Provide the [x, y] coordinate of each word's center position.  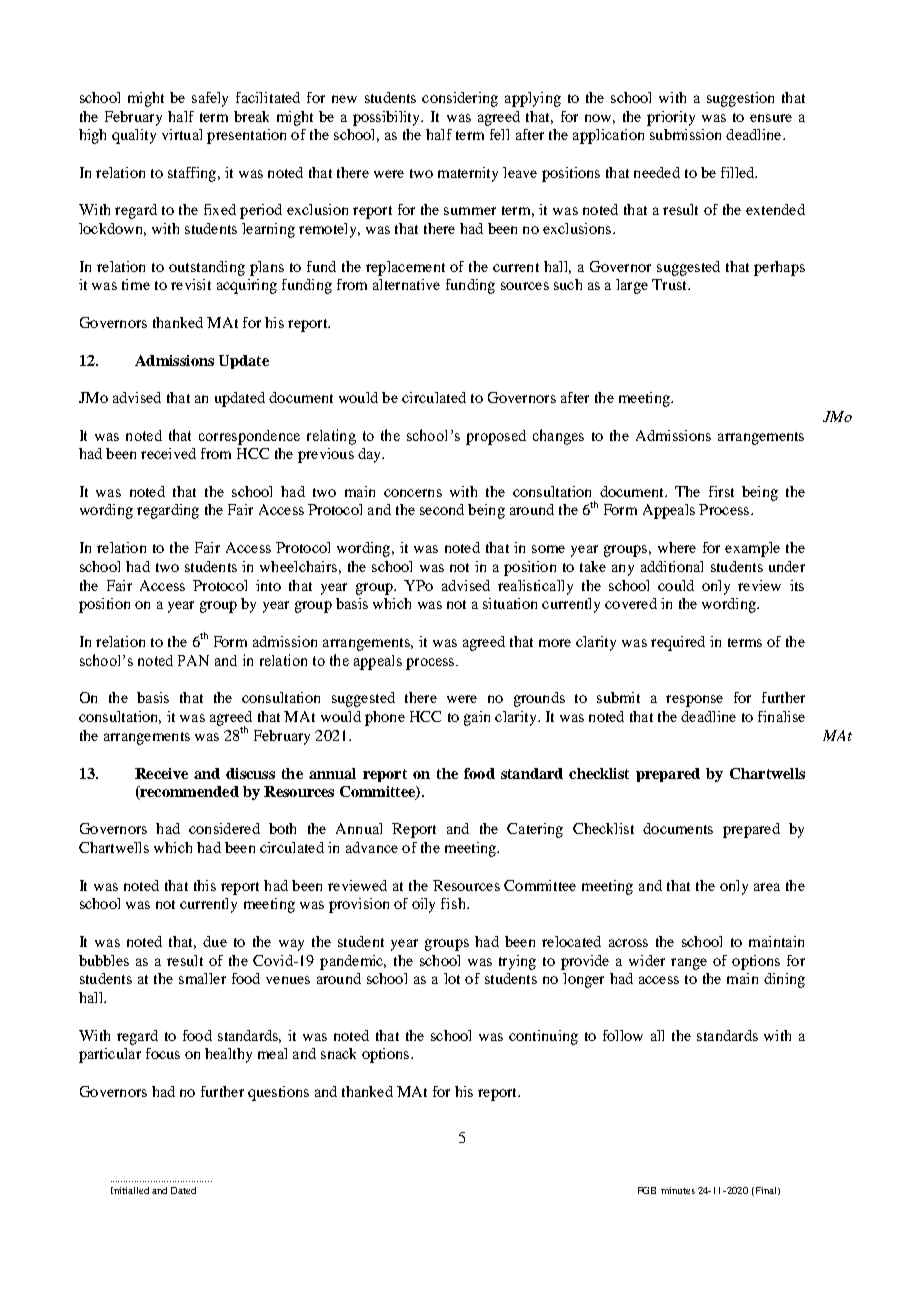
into [268, 585]
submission [685, 134]
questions [278, 1093]
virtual [182, 134]
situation [510, 603]
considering [460, 99]
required [678, 643]
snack [338, 1053]
